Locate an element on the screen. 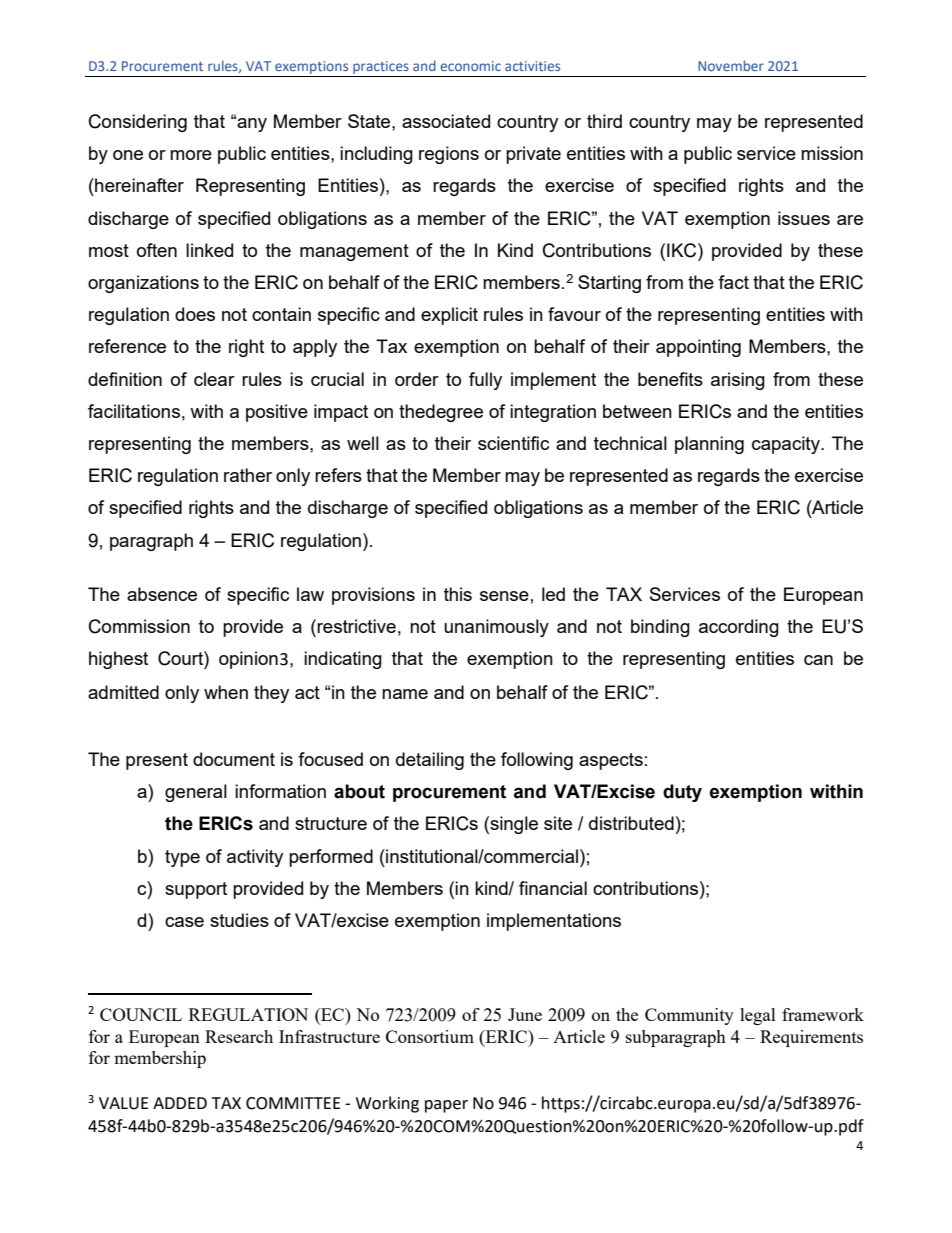  duty is located at coordinates (682, 793).
